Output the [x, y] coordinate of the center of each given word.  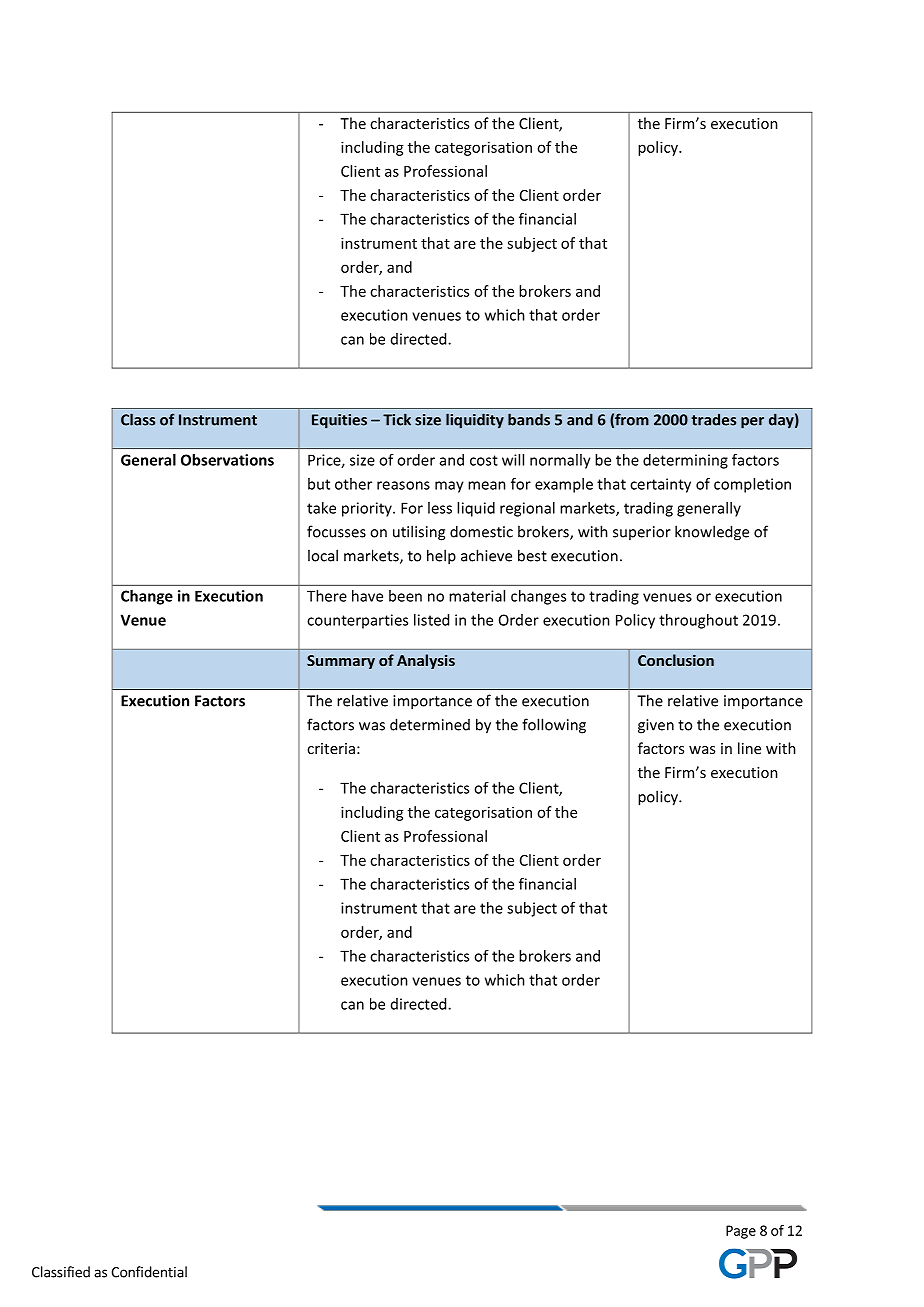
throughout [698, 621]
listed [431, 620]
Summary [341, 662]
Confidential [149, 1272]
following [554, 726]
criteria [331, 748]
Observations [227, 460]
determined [430, 724]
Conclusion [676, 660]
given [656, 726]
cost [484, 460]
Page [741, 1232]
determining [685, 461]
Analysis [426, 661]
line [749, 748]
